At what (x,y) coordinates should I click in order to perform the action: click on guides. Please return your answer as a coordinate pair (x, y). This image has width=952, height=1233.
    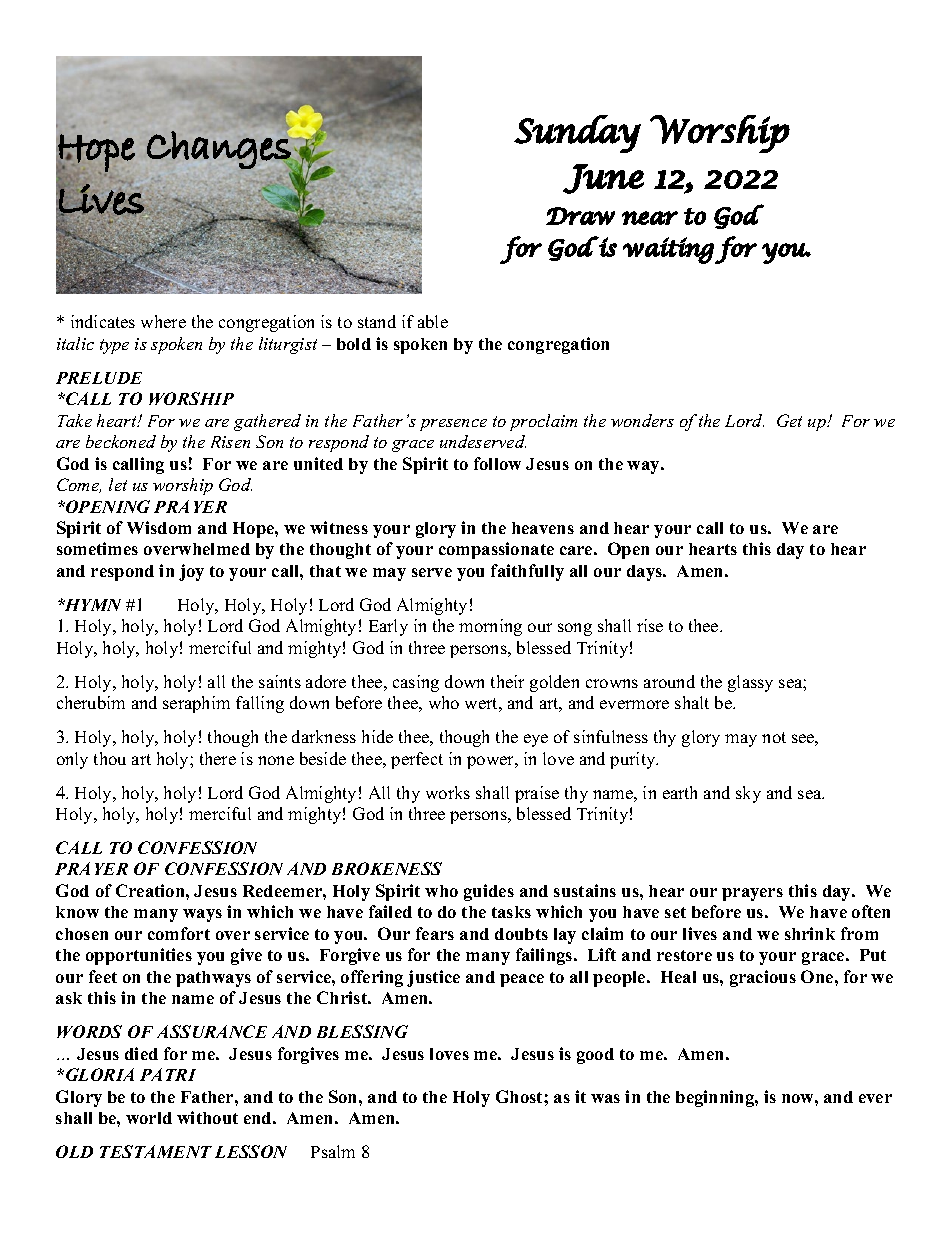
    Looking at the image, I should click on (489, 892).
